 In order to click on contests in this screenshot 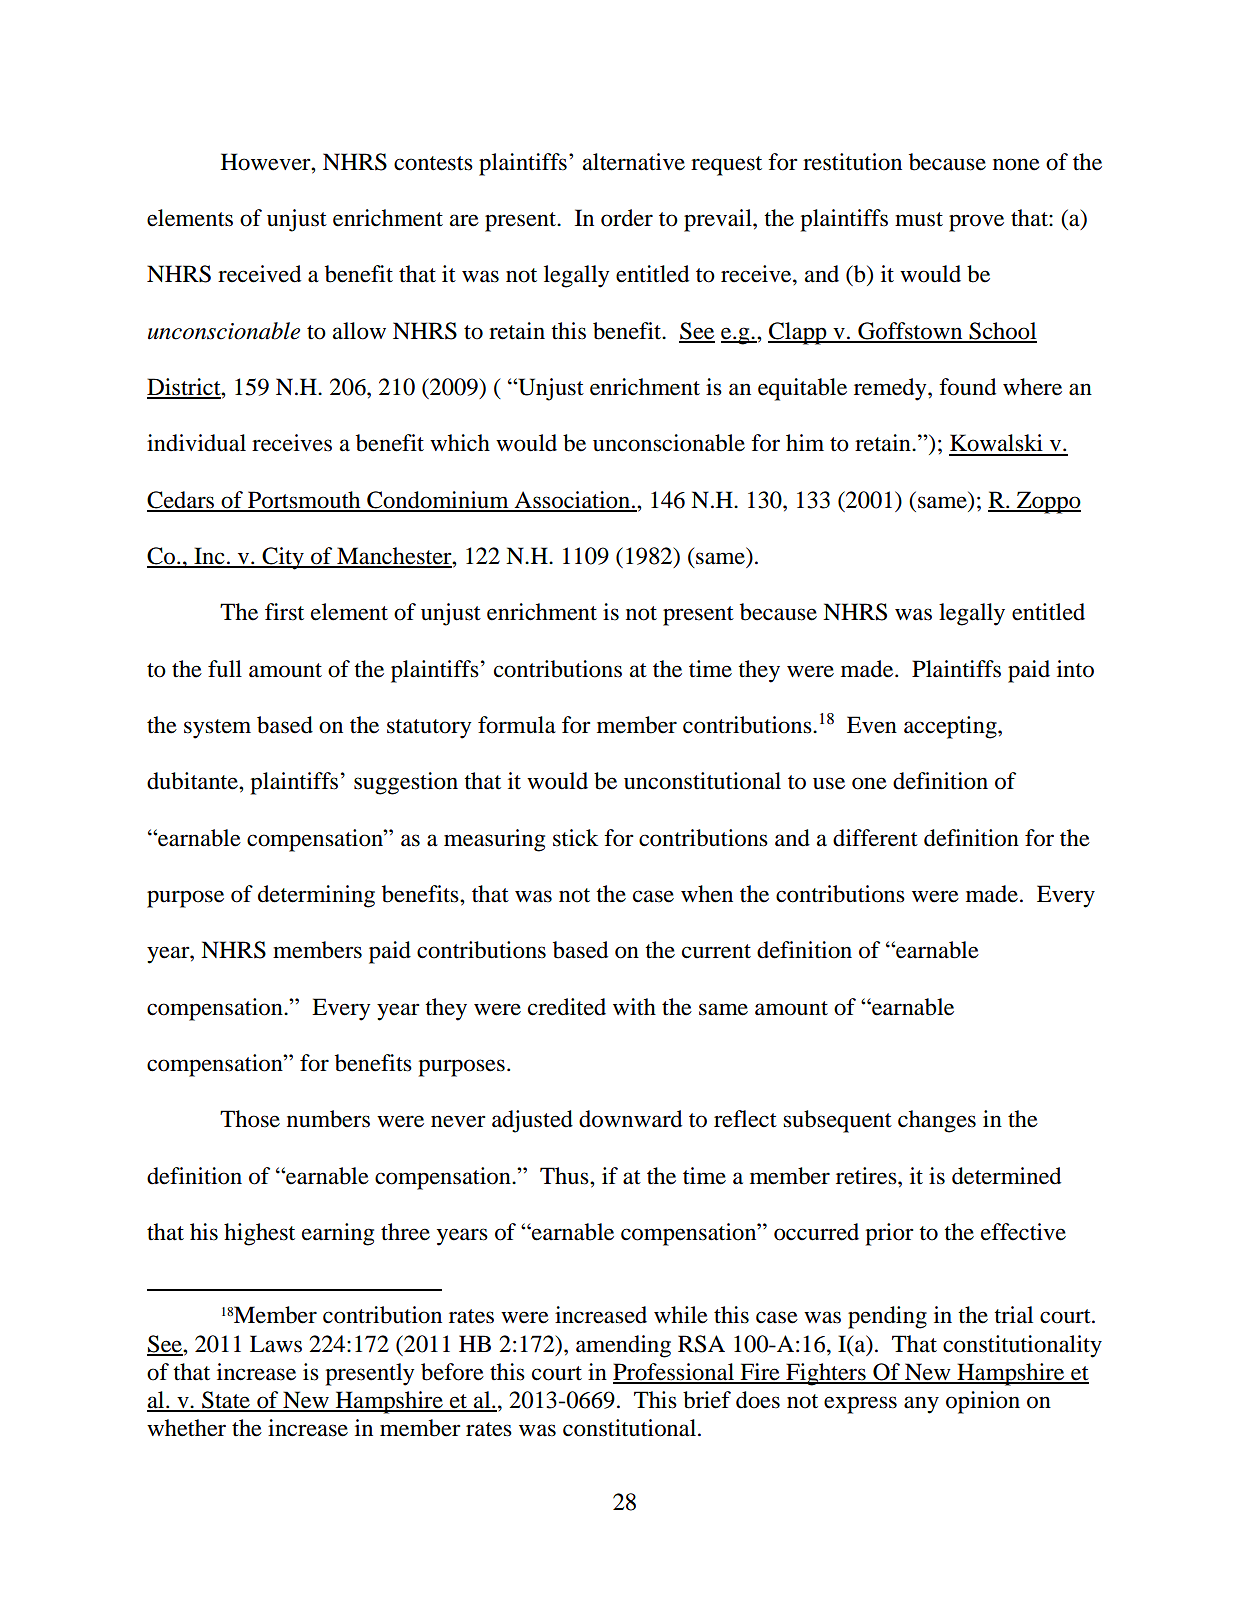, I will do `click(433, 163)`.
